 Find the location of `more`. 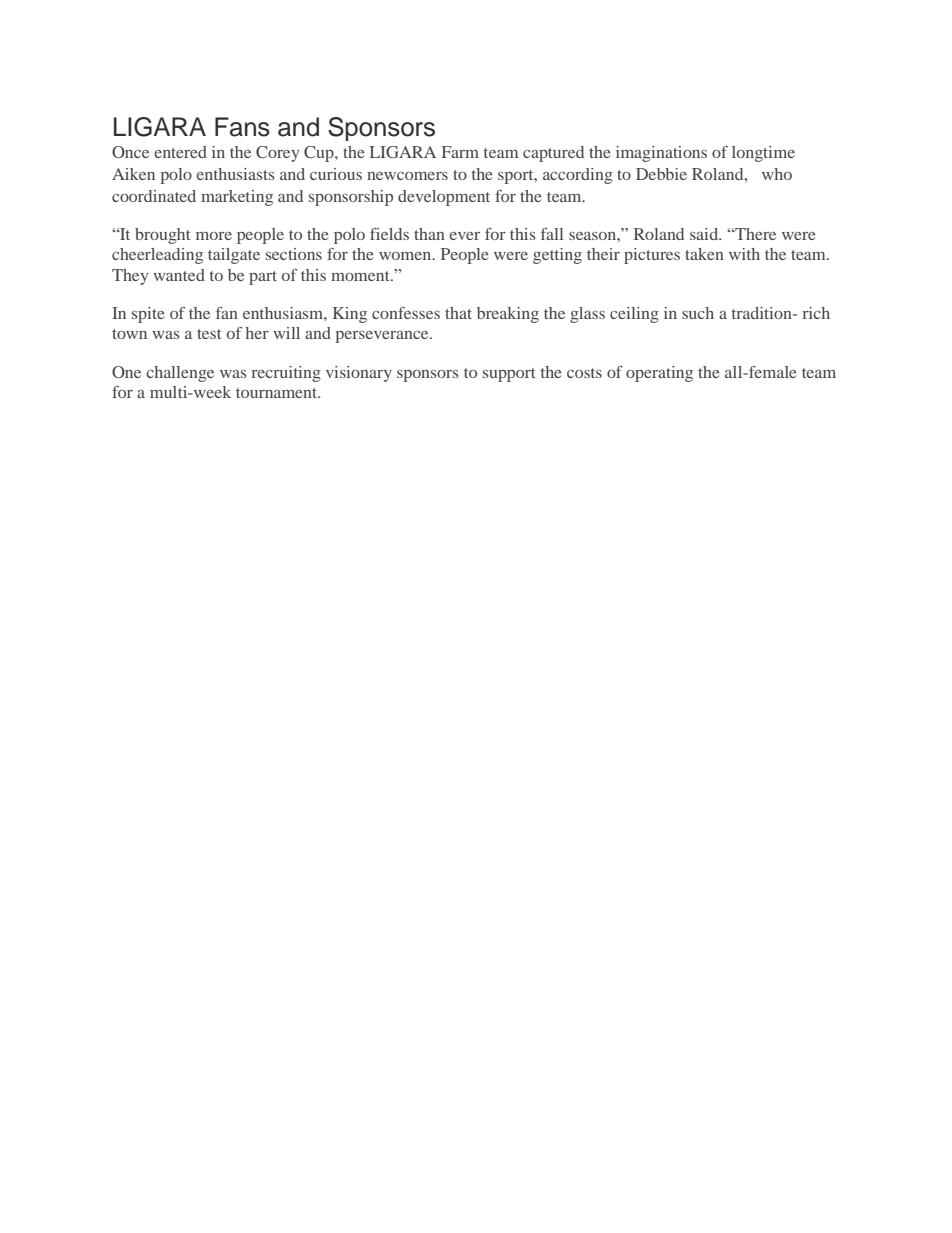

more is located at coordinates (214, 236).
